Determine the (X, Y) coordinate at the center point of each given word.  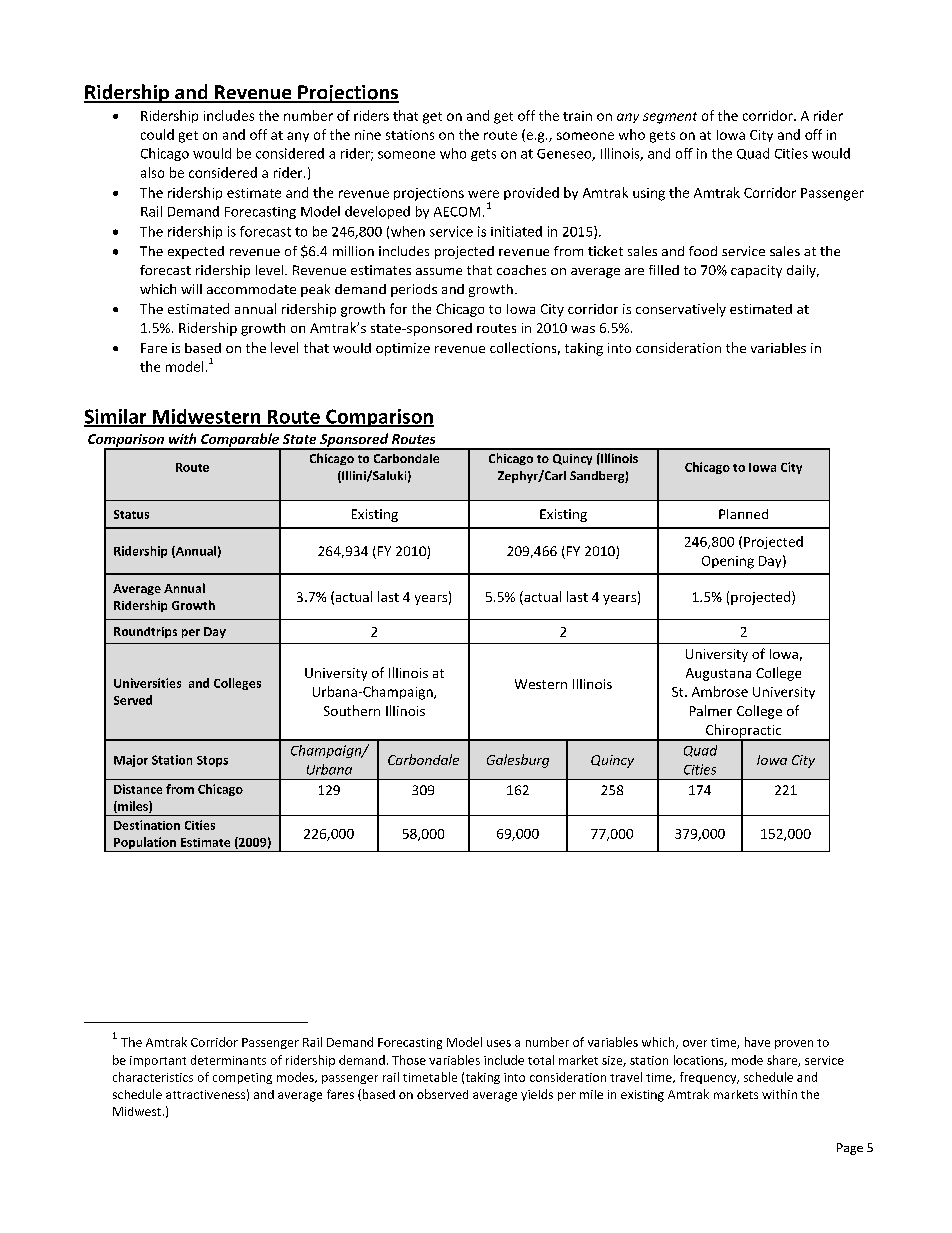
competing (242, 1078)
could (157, 134)
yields (537, 1095)
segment (670, 118)
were (483, 194)
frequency (709, 1078)
